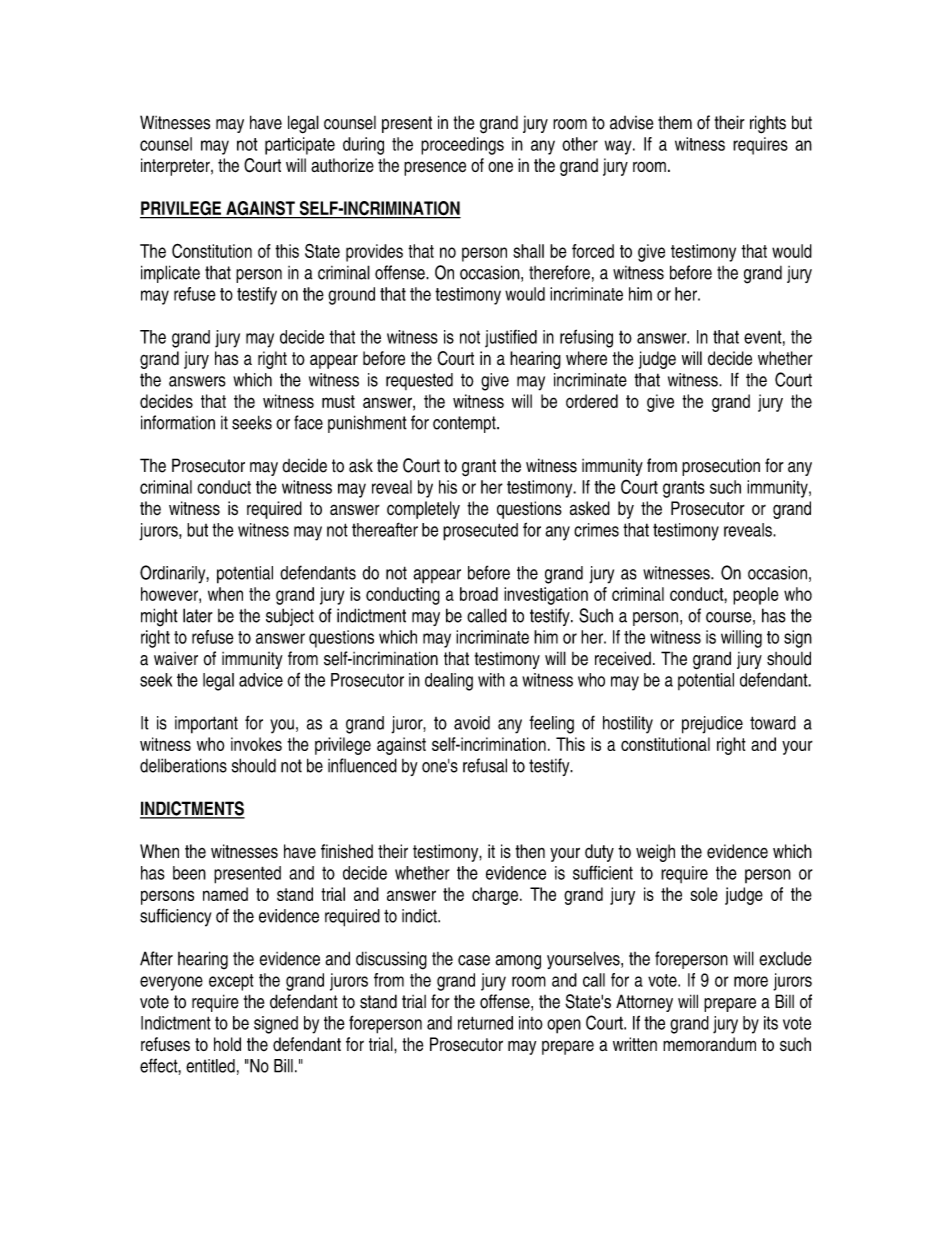  Describe the element at coordinates (592, 401) in the screenshot. I see `ordered` at that location.
